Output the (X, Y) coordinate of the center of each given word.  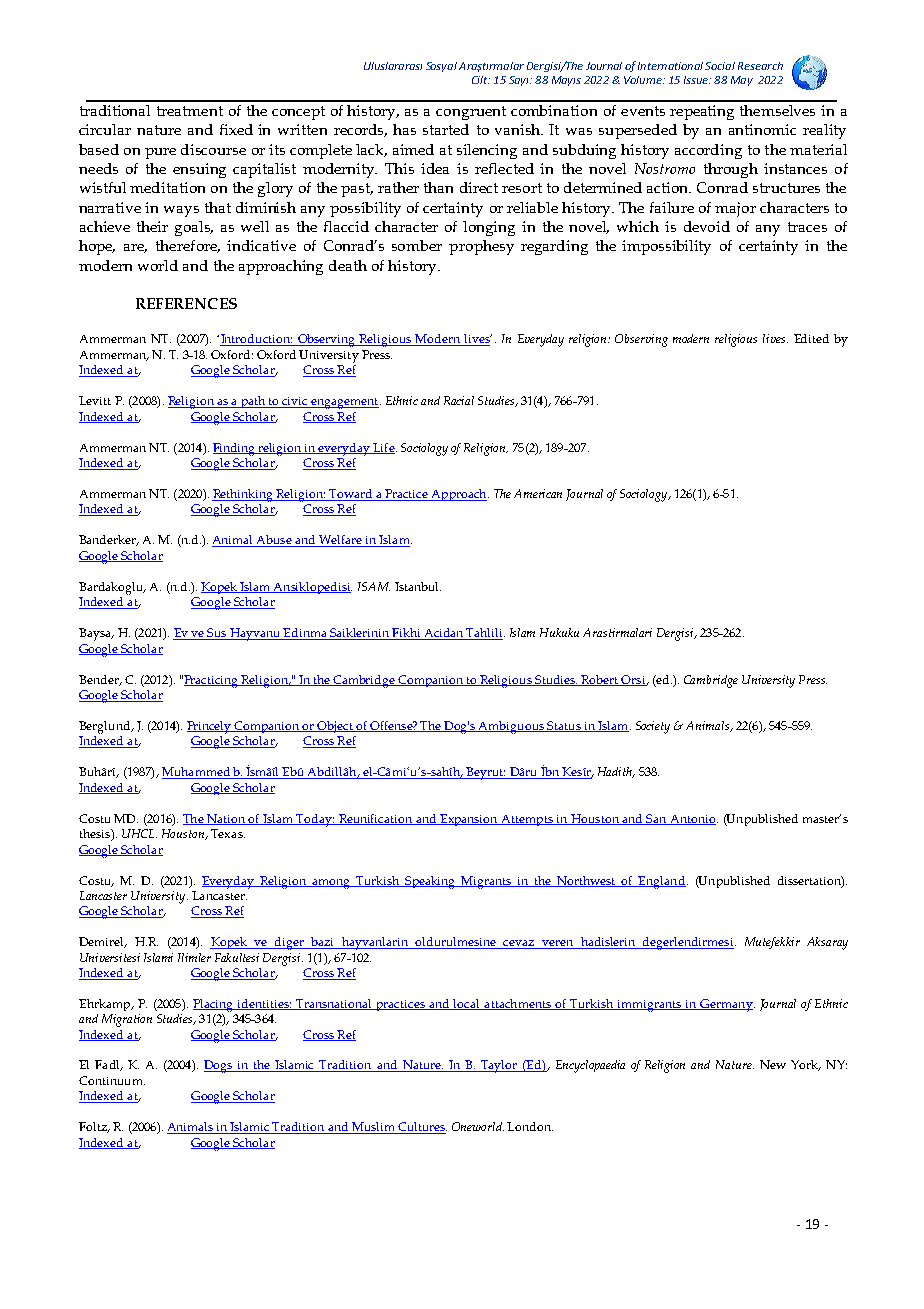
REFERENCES (186, 303)
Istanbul (418, 586)
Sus (217, 634)
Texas (228, 833)
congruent (471, 113)
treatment (190, 111)
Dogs (219, 1066)
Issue (697, 80)
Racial (459, 400)
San (656, 819)
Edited (811, 338)
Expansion (469, 820)
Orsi (633, 680)
